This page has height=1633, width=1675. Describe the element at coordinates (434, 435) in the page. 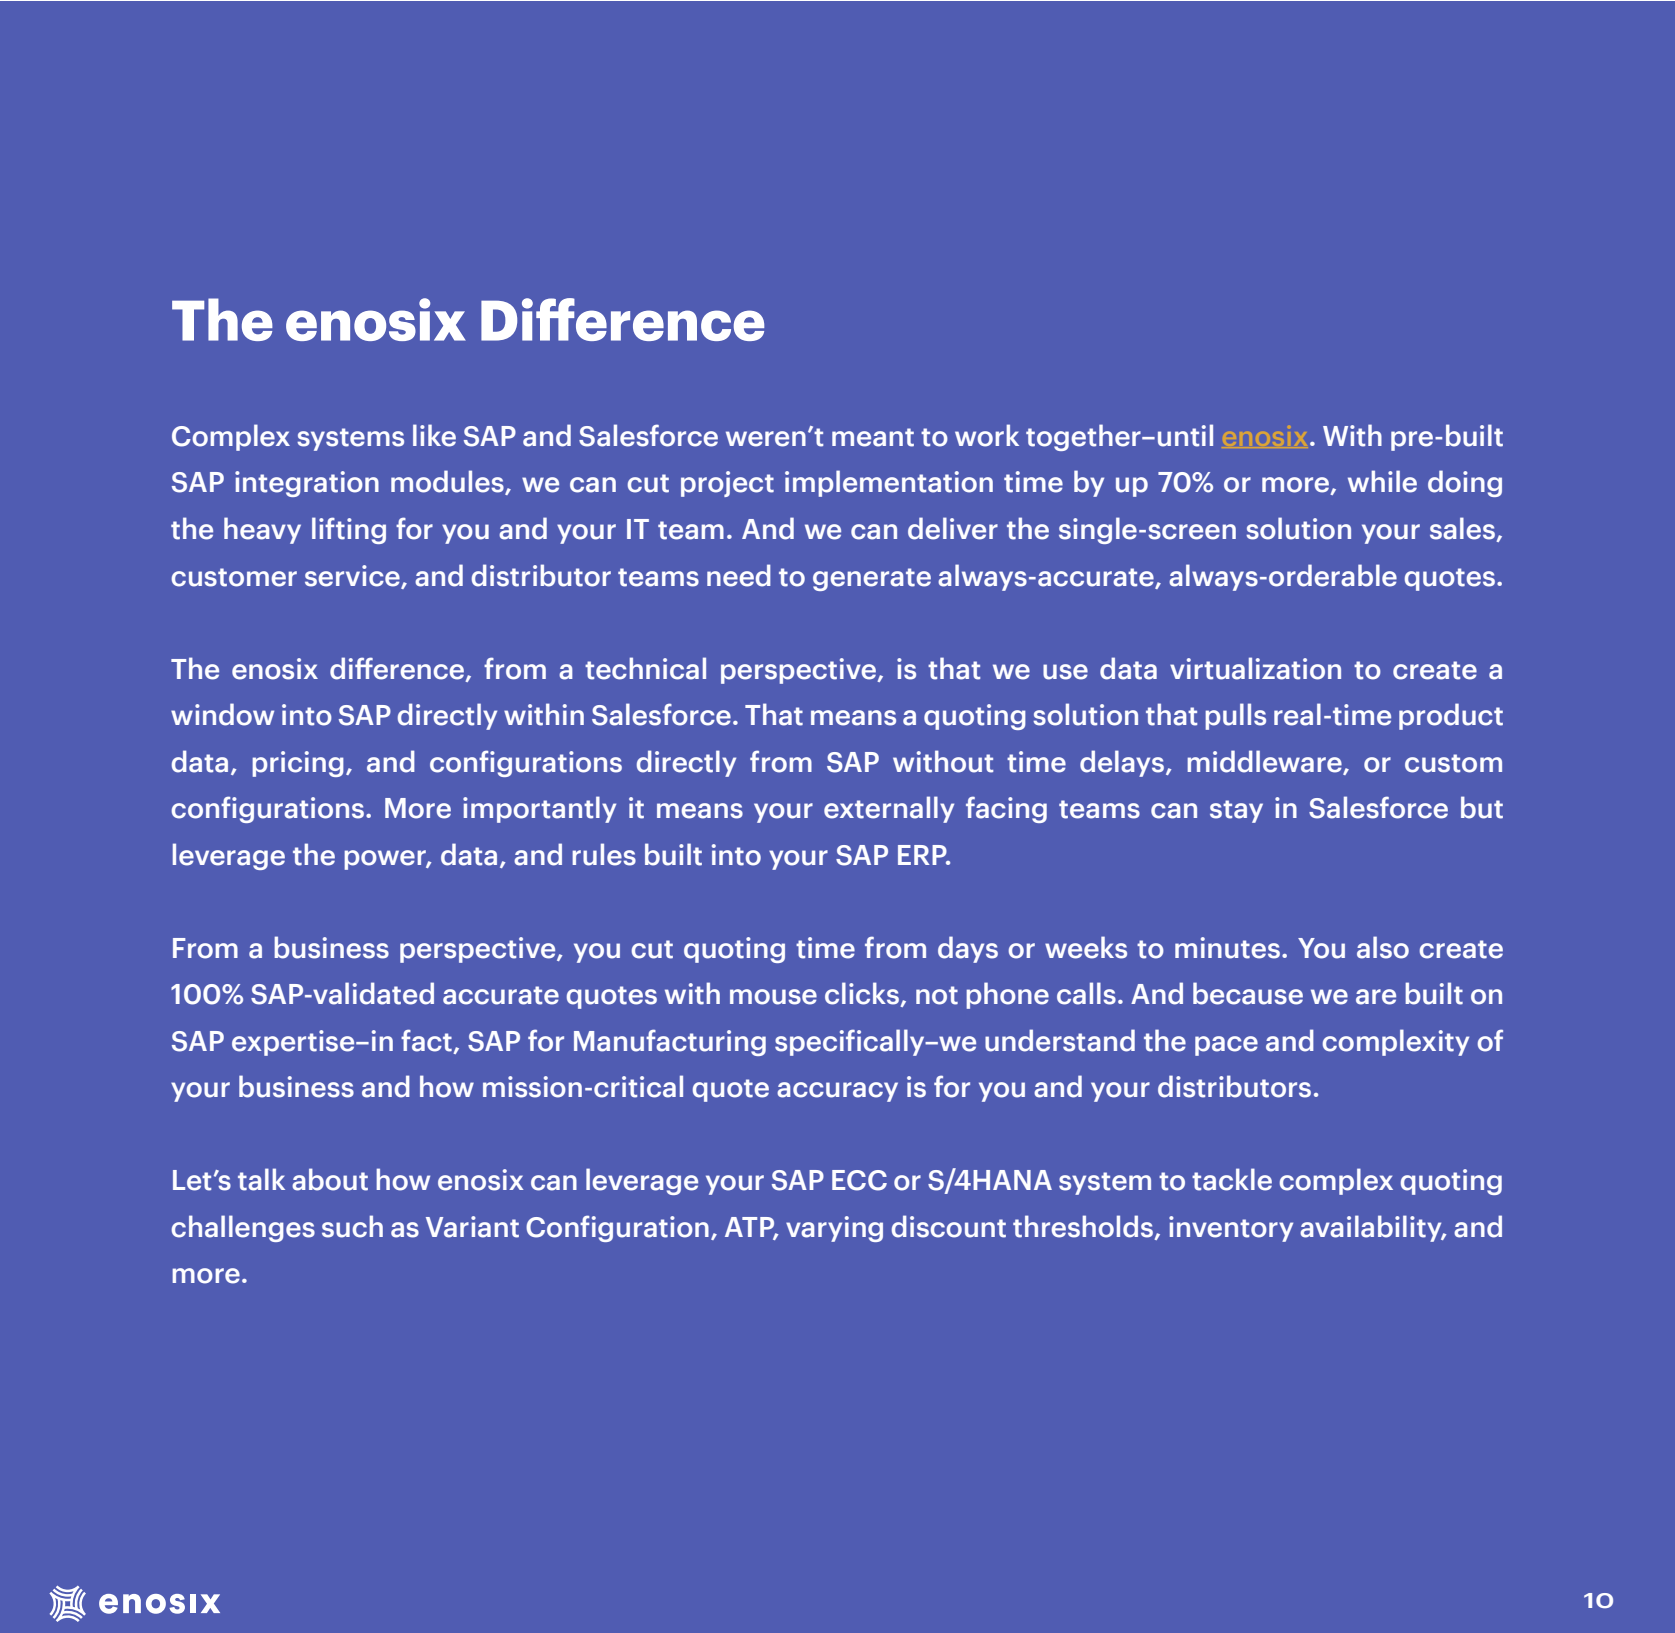

I see `like` at that location.
